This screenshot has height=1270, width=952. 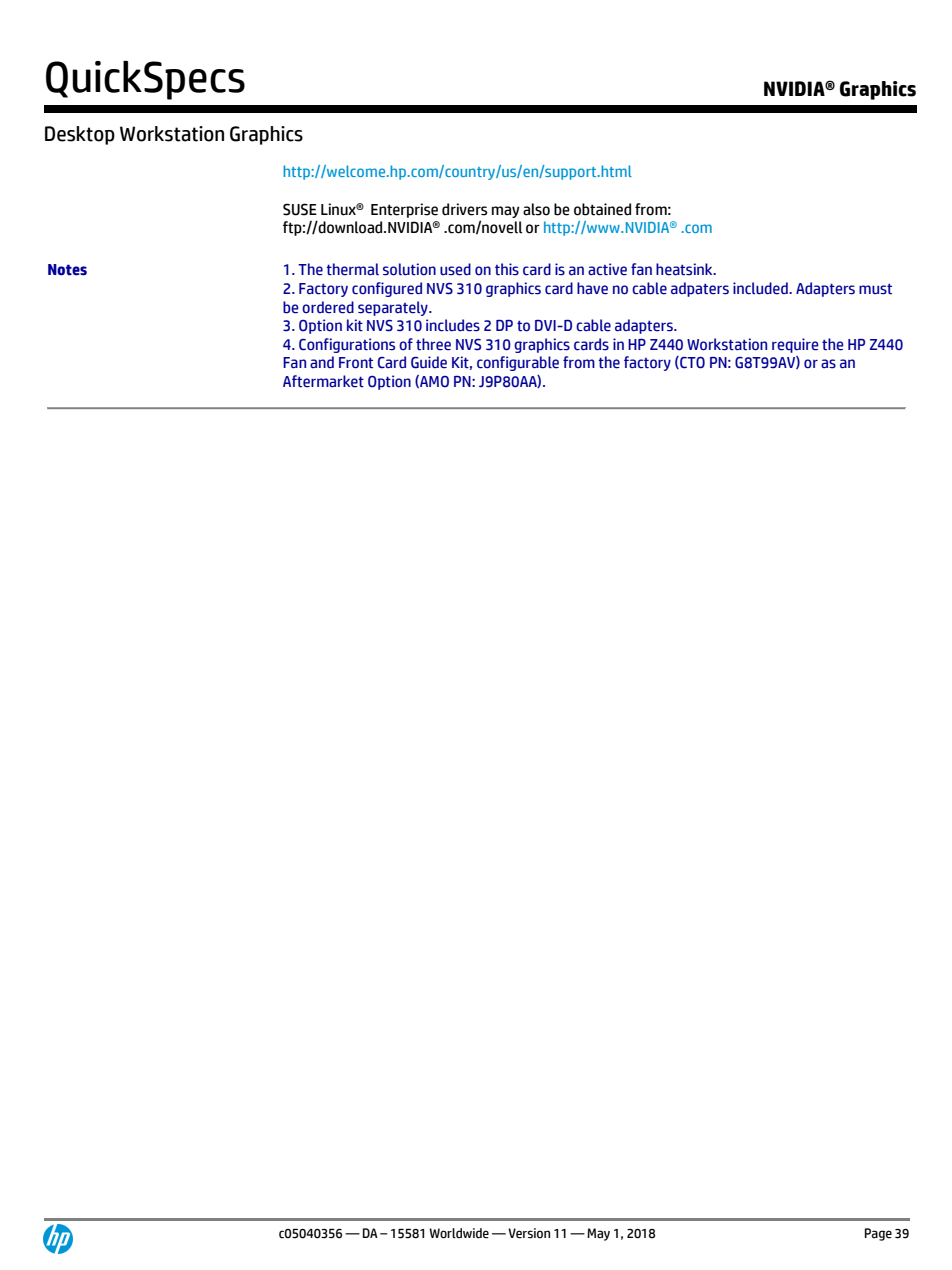 I want to click on Page, so click(x=878, y=1234).
